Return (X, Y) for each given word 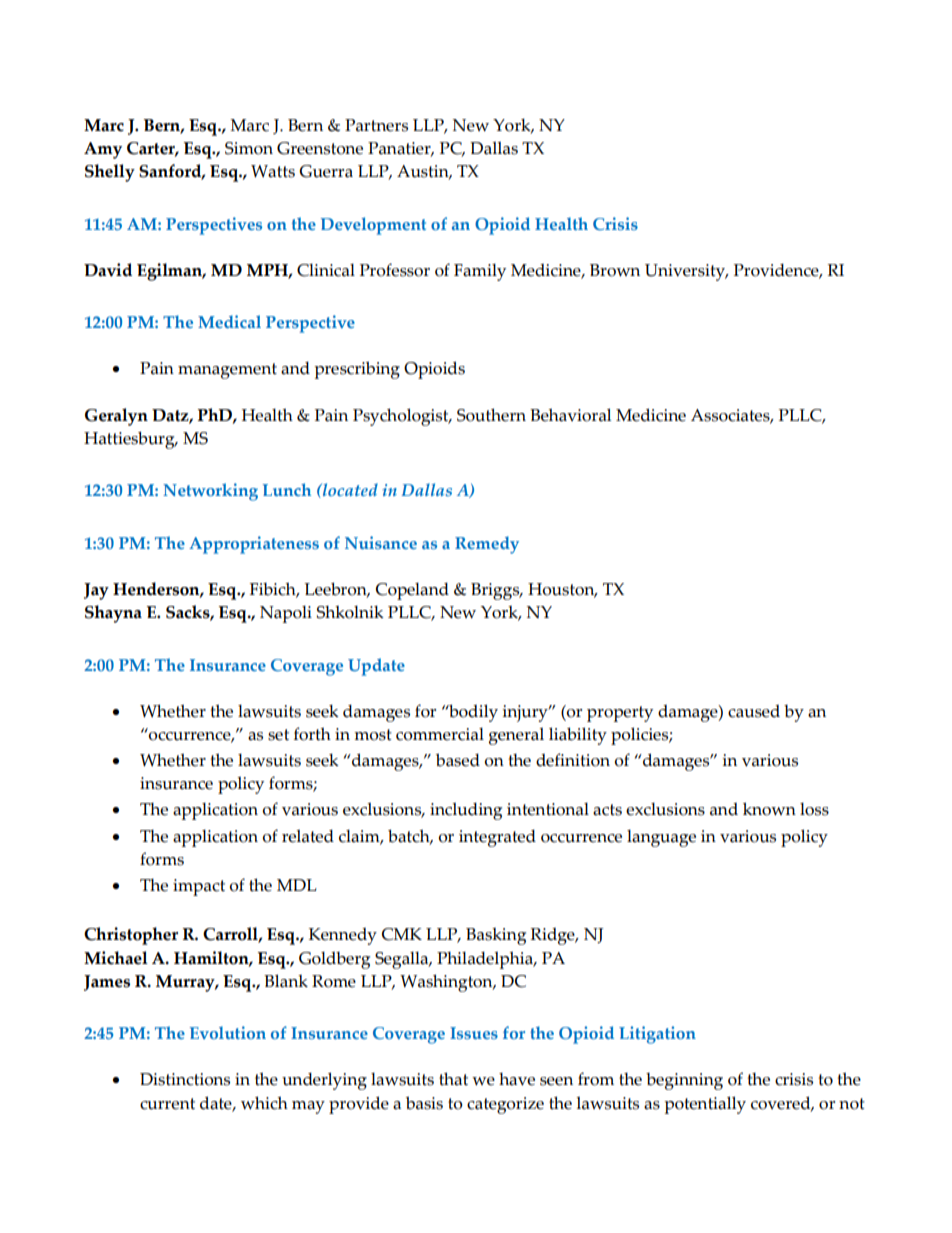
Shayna (113, 614)
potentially (705, 1105)
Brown (615, 270)
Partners (376, 125)
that (453, 1079)
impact (199, 887)
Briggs (496, 591)
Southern (491, 415)
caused (754, 711)
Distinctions (185, 1079)
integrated (497, 838)
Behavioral (570, 415)
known (769, 809)
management (227, 371)
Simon (249, 148)
